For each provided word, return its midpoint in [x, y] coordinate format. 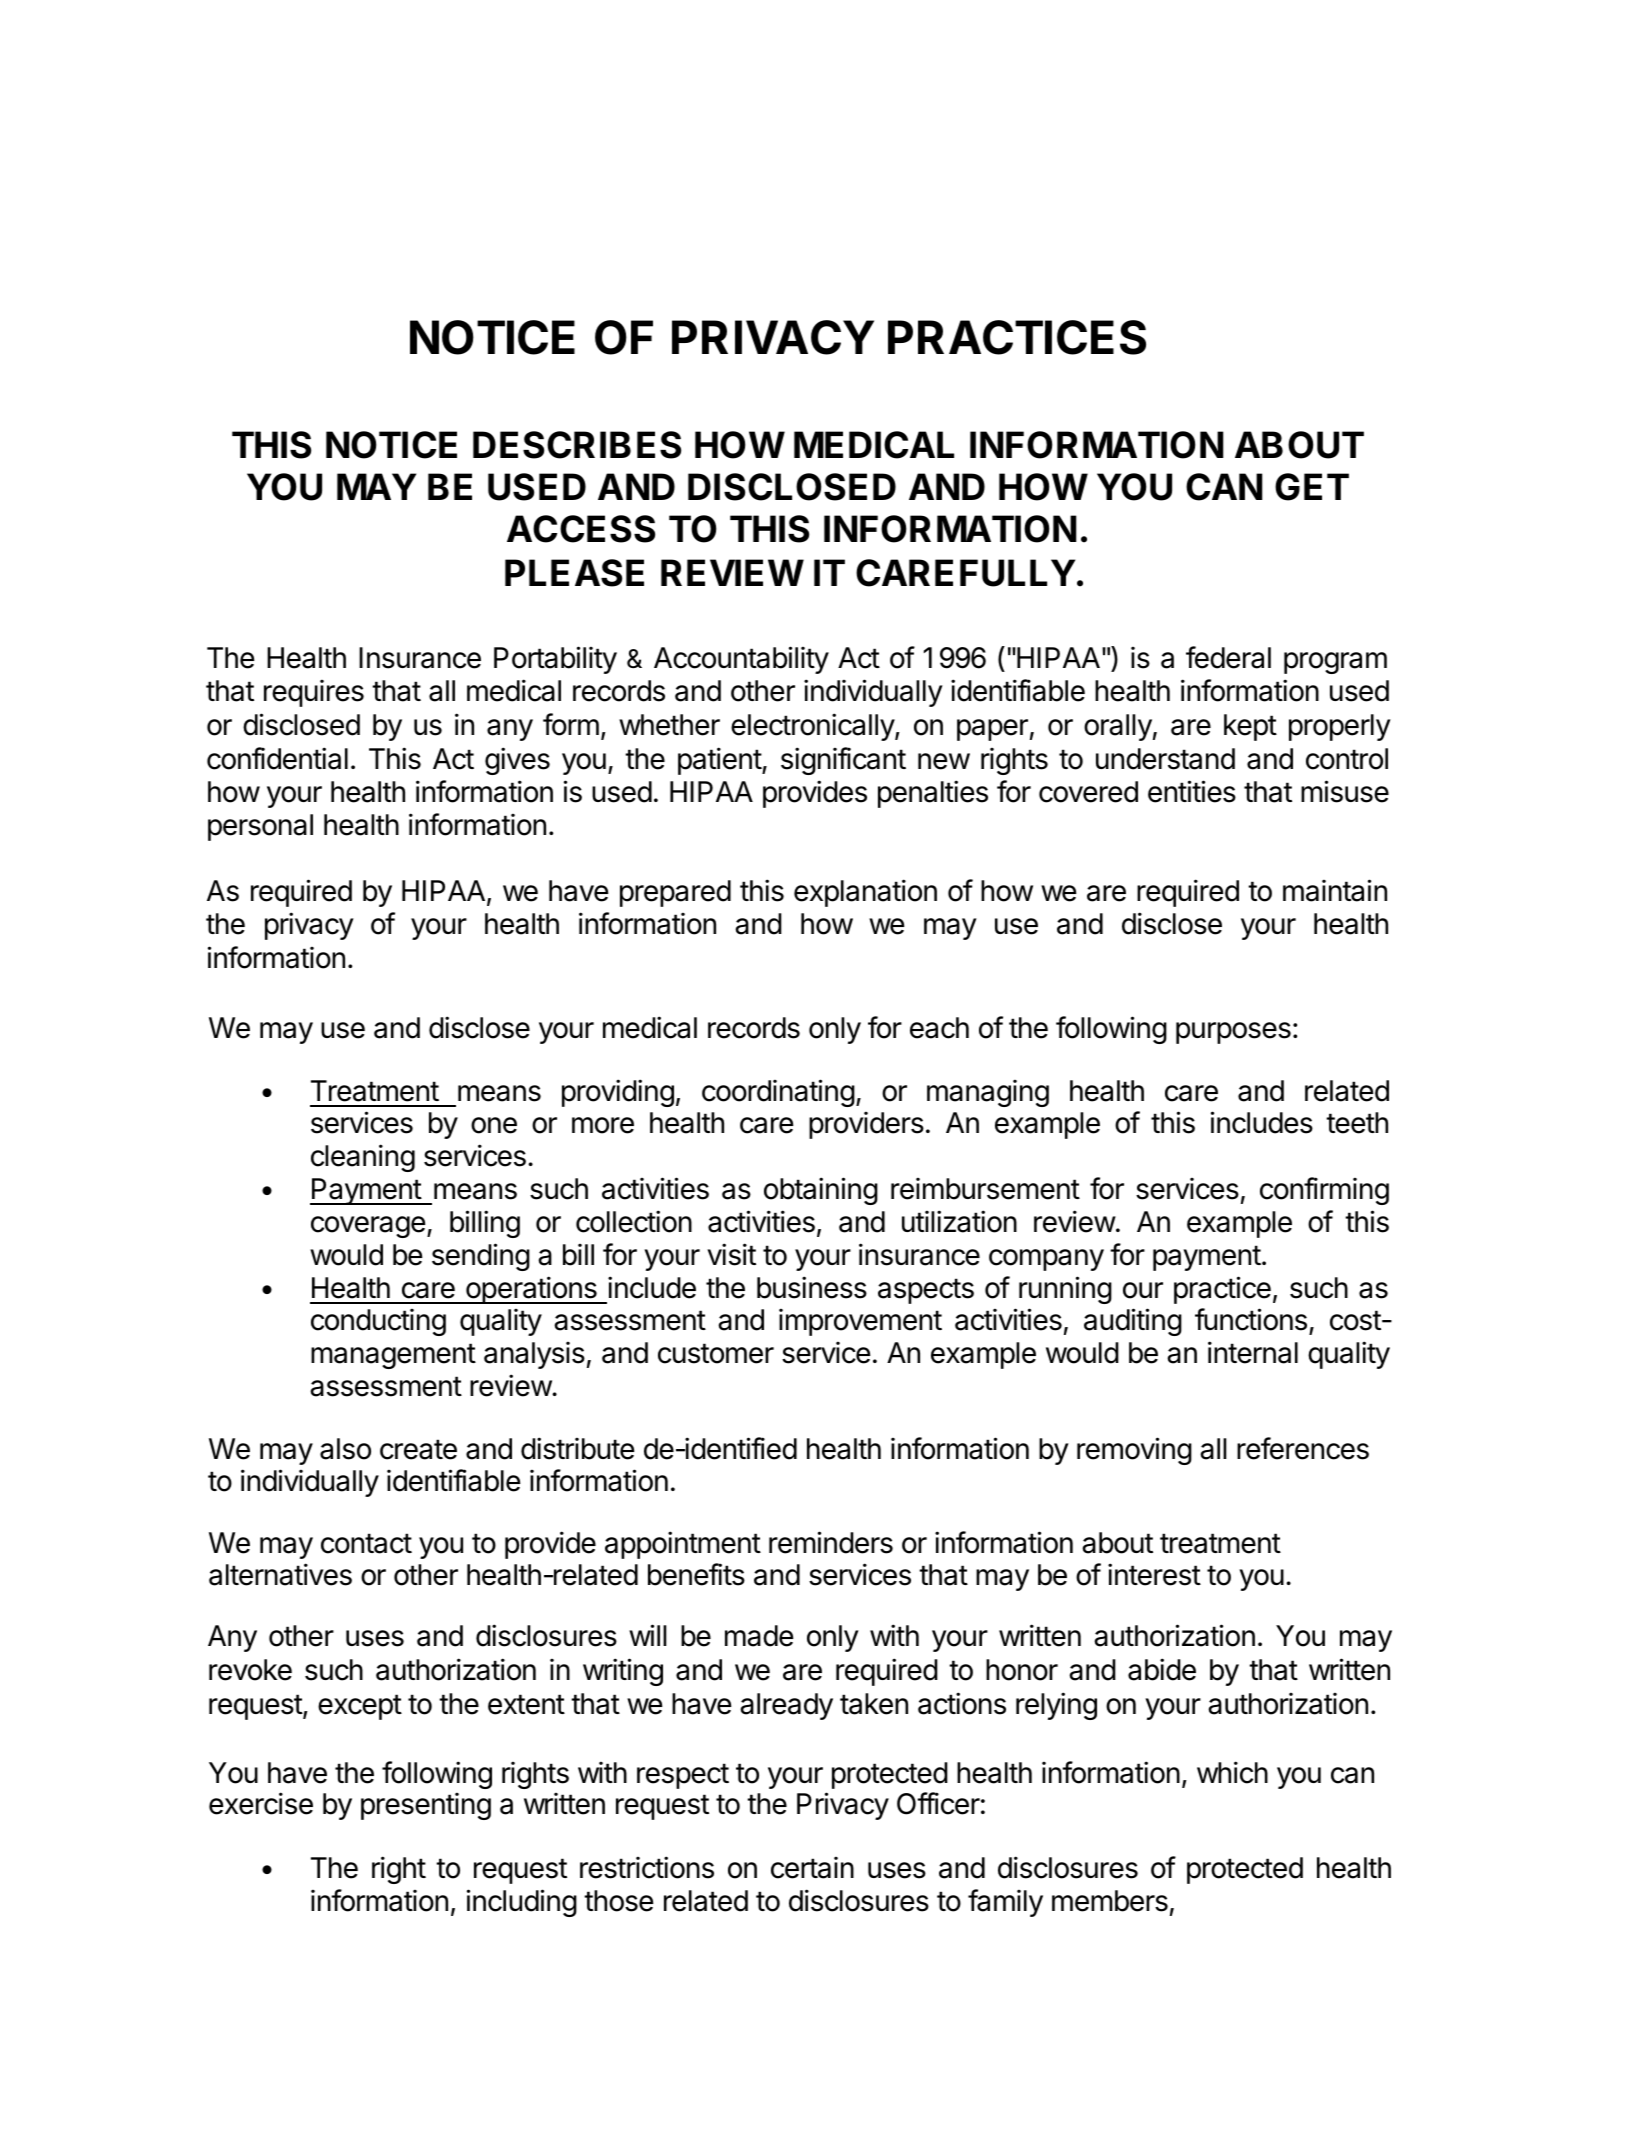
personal [260, 827]
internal [1253, 1352]
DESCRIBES [577, 445]
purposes [1233, 1033]
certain [812, 1867]
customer [716, 1353]
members [1110, 1901]
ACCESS [581, 529]
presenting [426, 1806]
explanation [865, 893]
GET [1312, 487]
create [418, 1449]
